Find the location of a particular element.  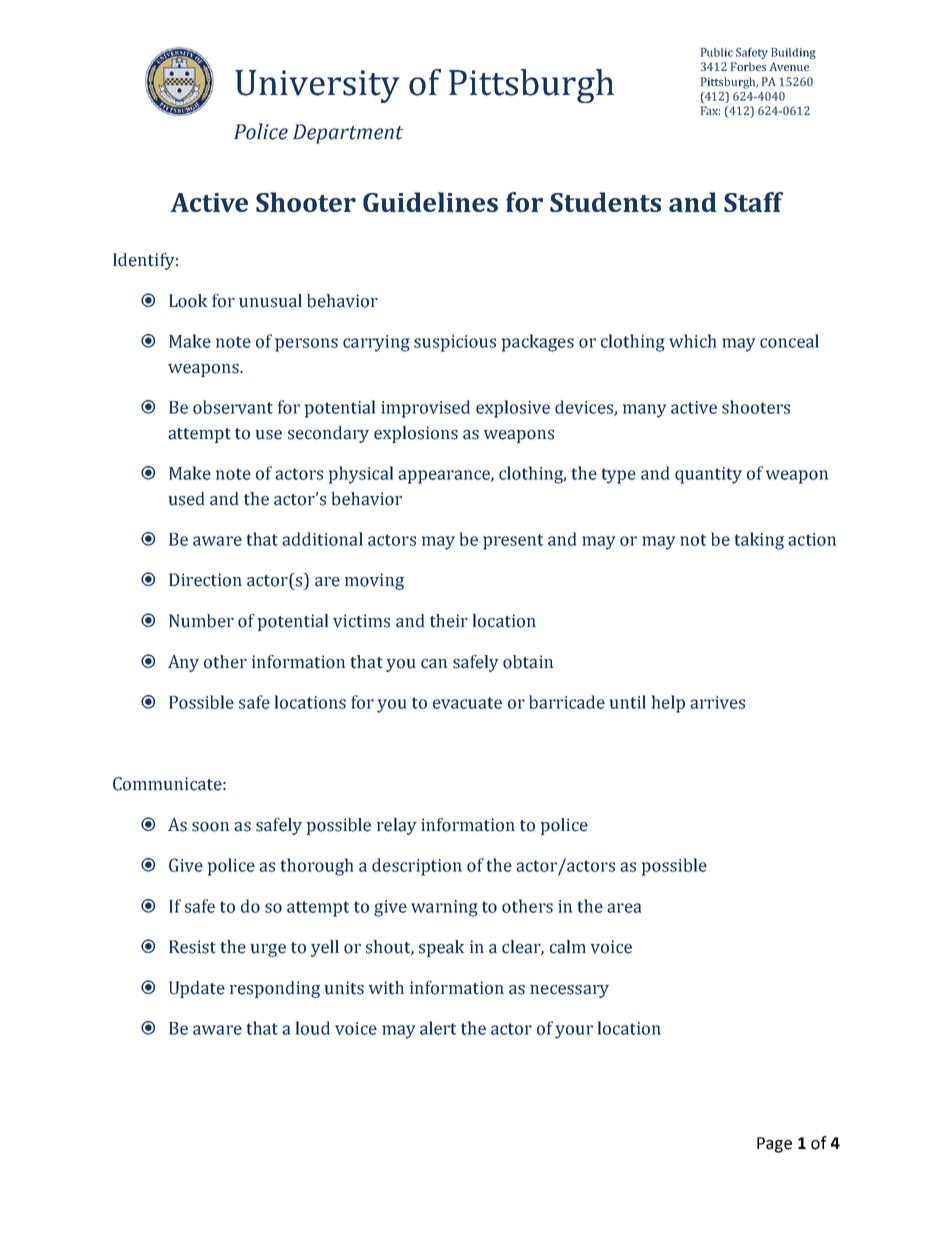

warning is located at coordinates (444, 908).
